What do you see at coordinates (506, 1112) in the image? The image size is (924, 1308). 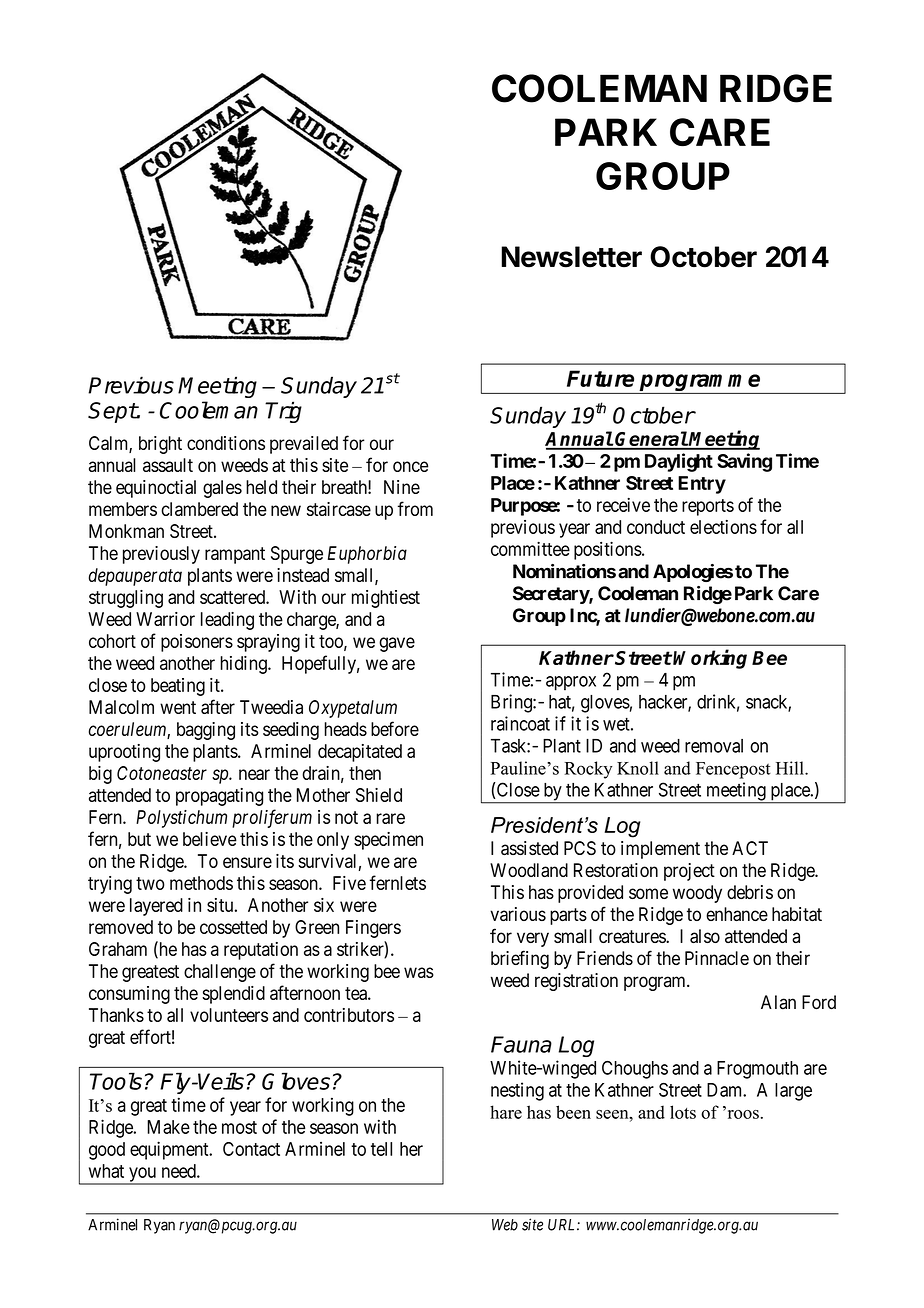 I see `hare` at bounding box center [506, 1112].
